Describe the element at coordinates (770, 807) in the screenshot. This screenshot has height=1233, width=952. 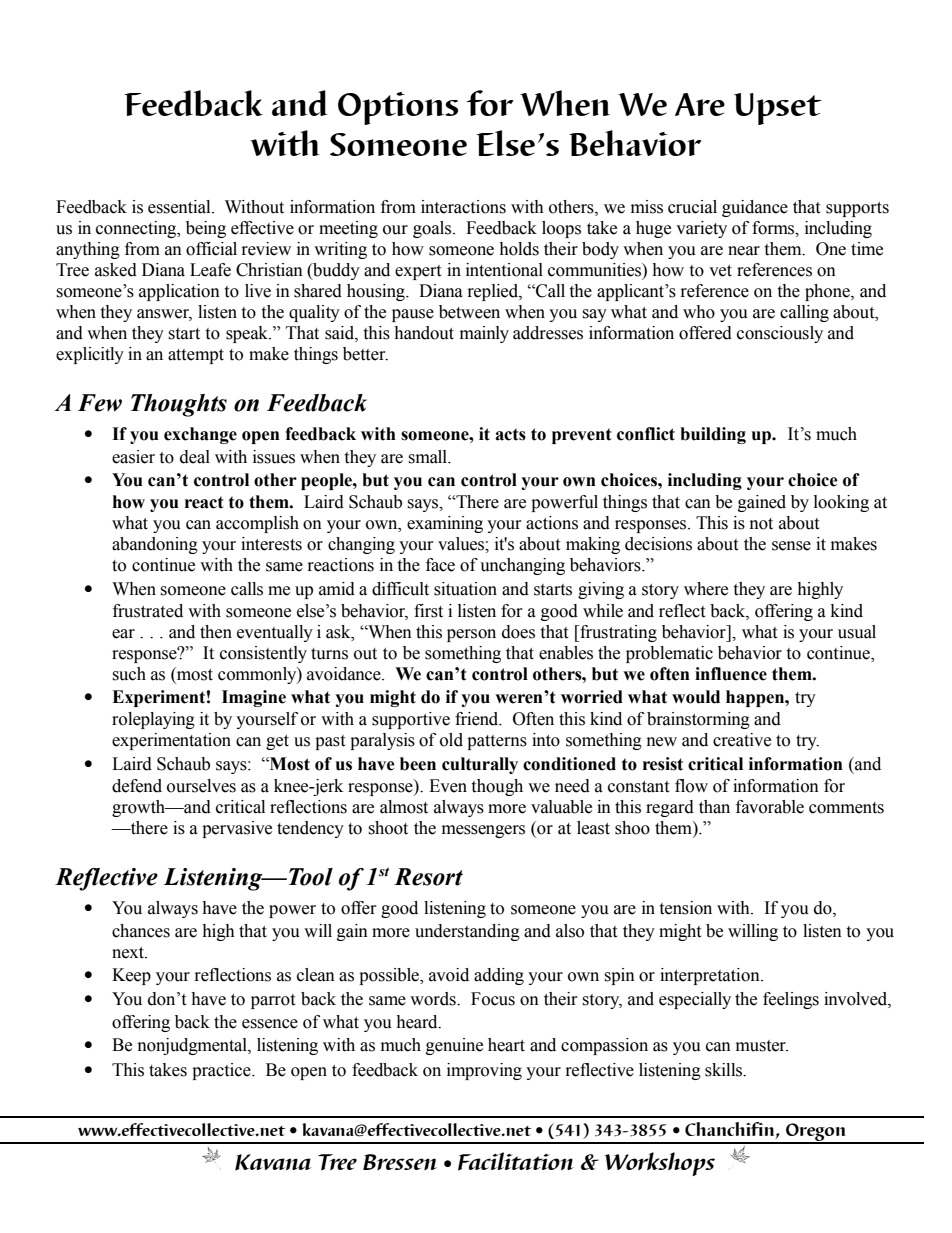
I see `favorable` at that location.
